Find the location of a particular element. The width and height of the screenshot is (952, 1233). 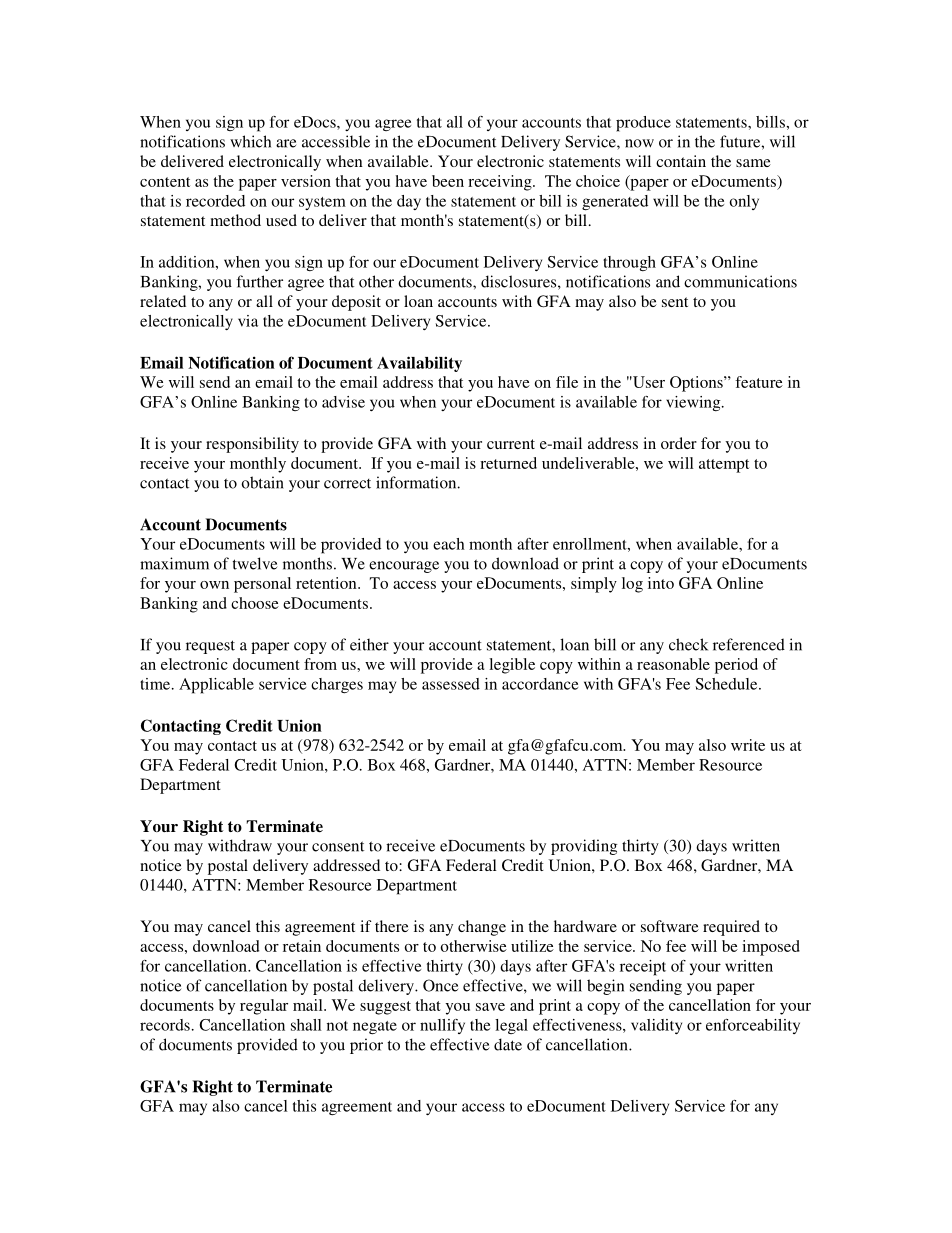

validity is located at coordinates (656, 1026).
